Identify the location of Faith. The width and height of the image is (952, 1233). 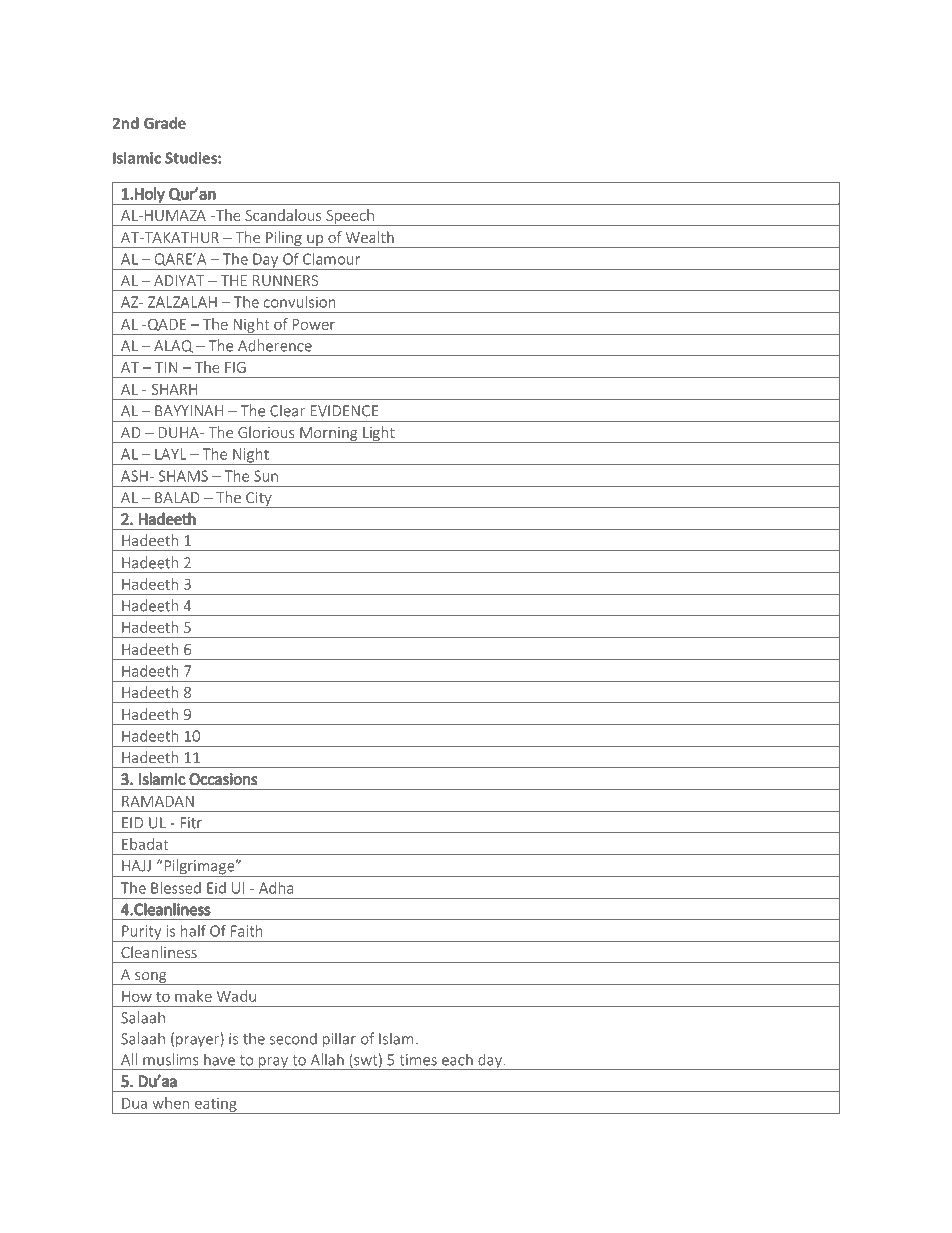
(247, 931).
